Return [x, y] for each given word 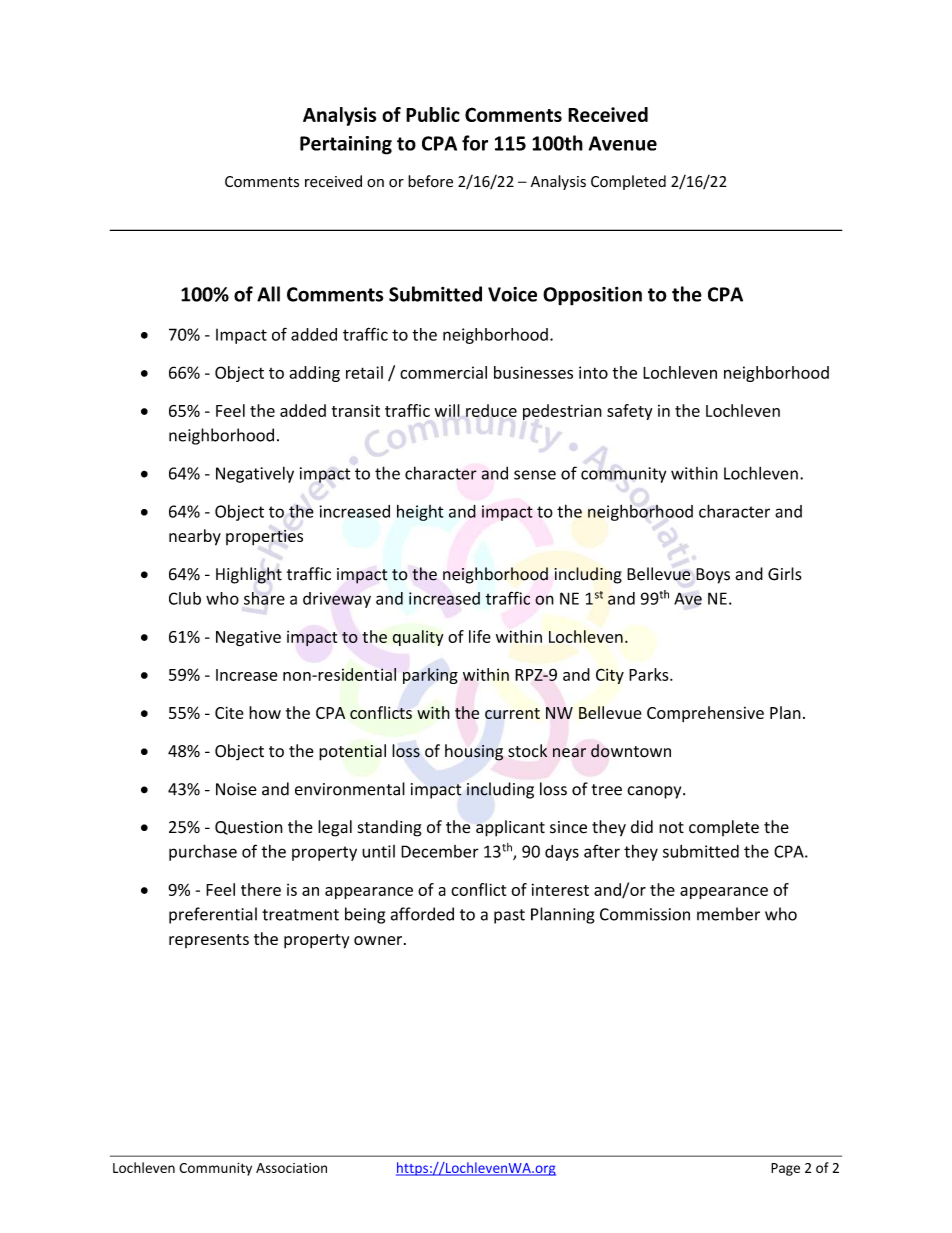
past [509, 916]
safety [629, 412]
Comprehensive [705, 714]
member [728, 914]
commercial [443, 372]
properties [264, 538]
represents [209, 941]
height [420, 513]
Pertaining [346, 145]
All [268, 294]
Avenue [623, 143]
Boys [713, 576]
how [265, 712]
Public [433, 114]
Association [291, 1168]
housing [474, 752]
